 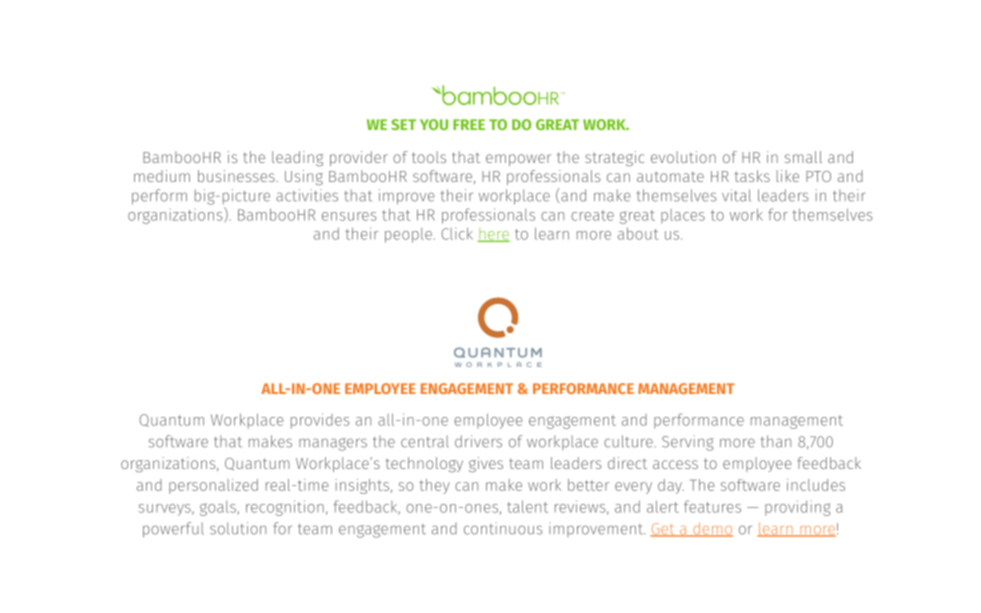 I want to click on leading, so click(x=297, y=158).
